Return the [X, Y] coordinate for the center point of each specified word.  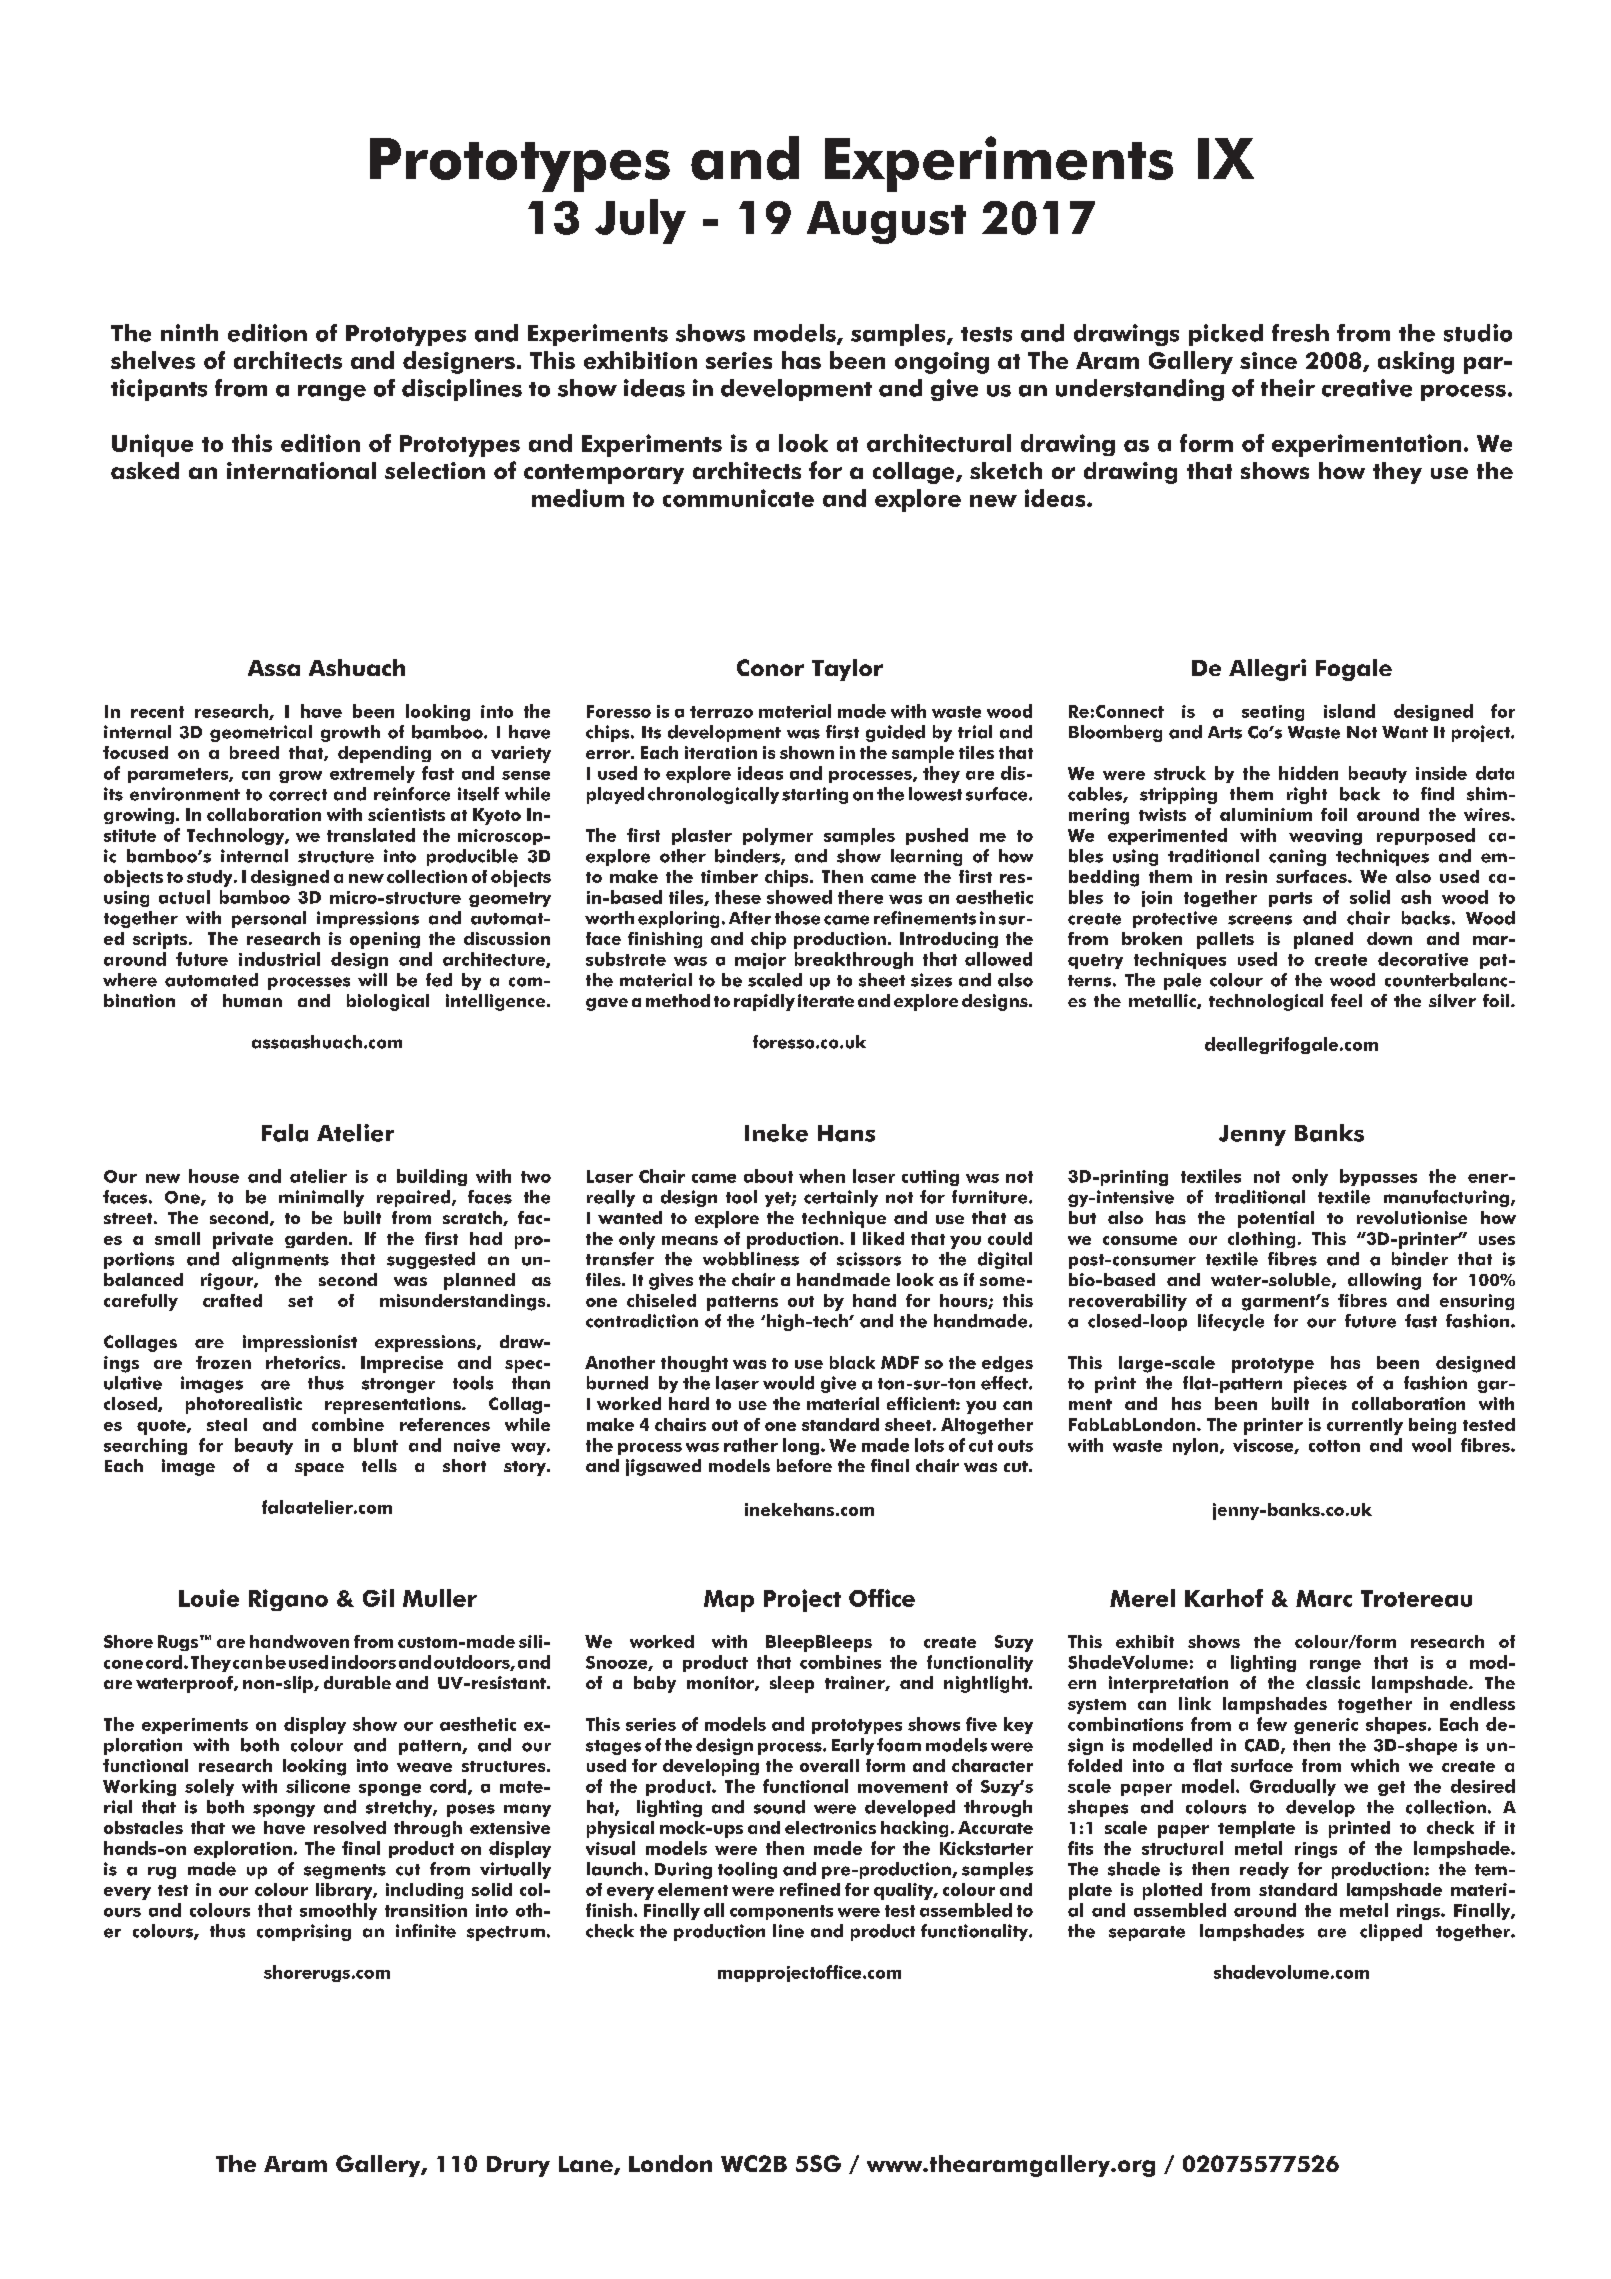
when [822, 1176]
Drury [518, 2166]
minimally [321, 1198]
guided [895, 733]
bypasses [1378, 1177]
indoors [364, 1662]
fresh [1300, 333]
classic [1333, 1682]
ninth [189, 332]
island [1349, 711]
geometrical [261, 733]
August [886, 222]
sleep [792, 1684]
